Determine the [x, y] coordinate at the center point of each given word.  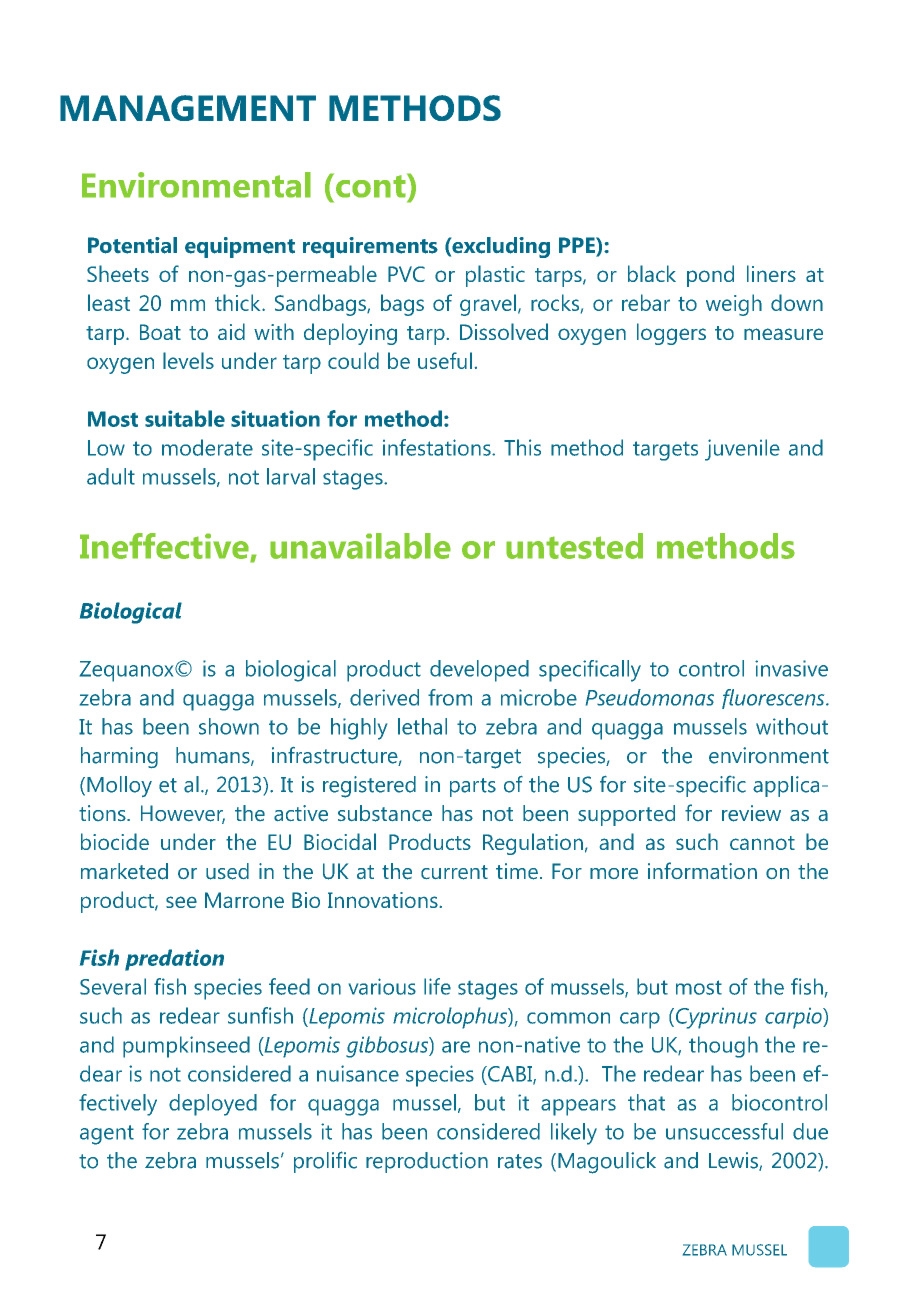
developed [479, 671]
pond [710, 276]
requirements [370, 247]
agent [107, 1135]
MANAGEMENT [188, 108]
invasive [791, 668]
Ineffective [165, 547]
